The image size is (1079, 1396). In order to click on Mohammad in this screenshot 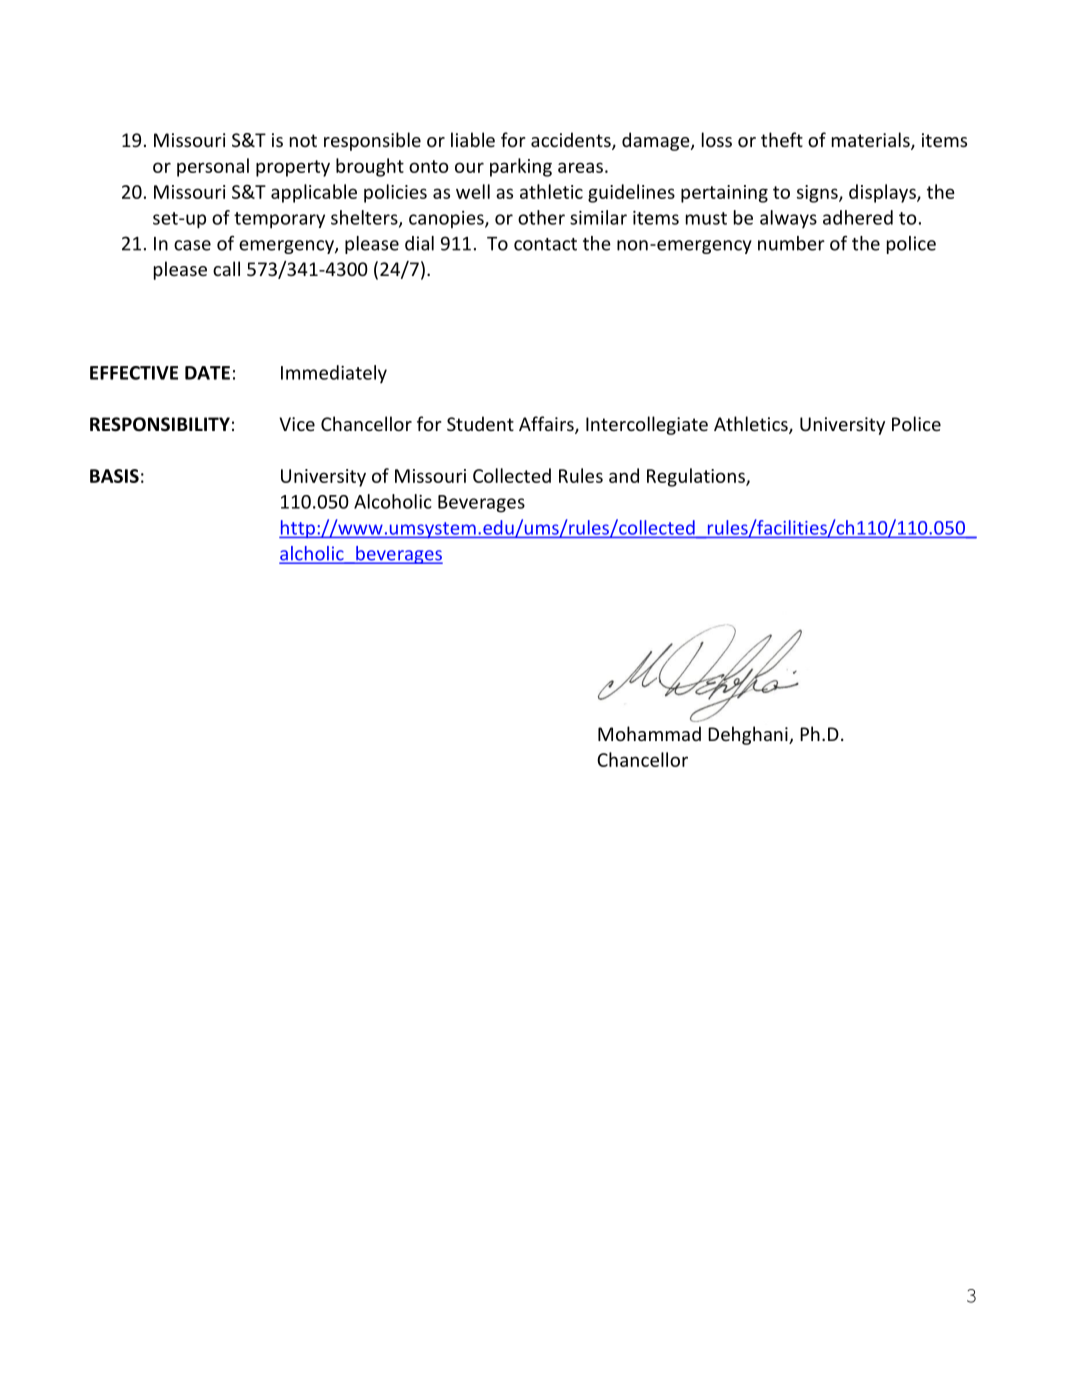, I will do `click(649, 733)`.
